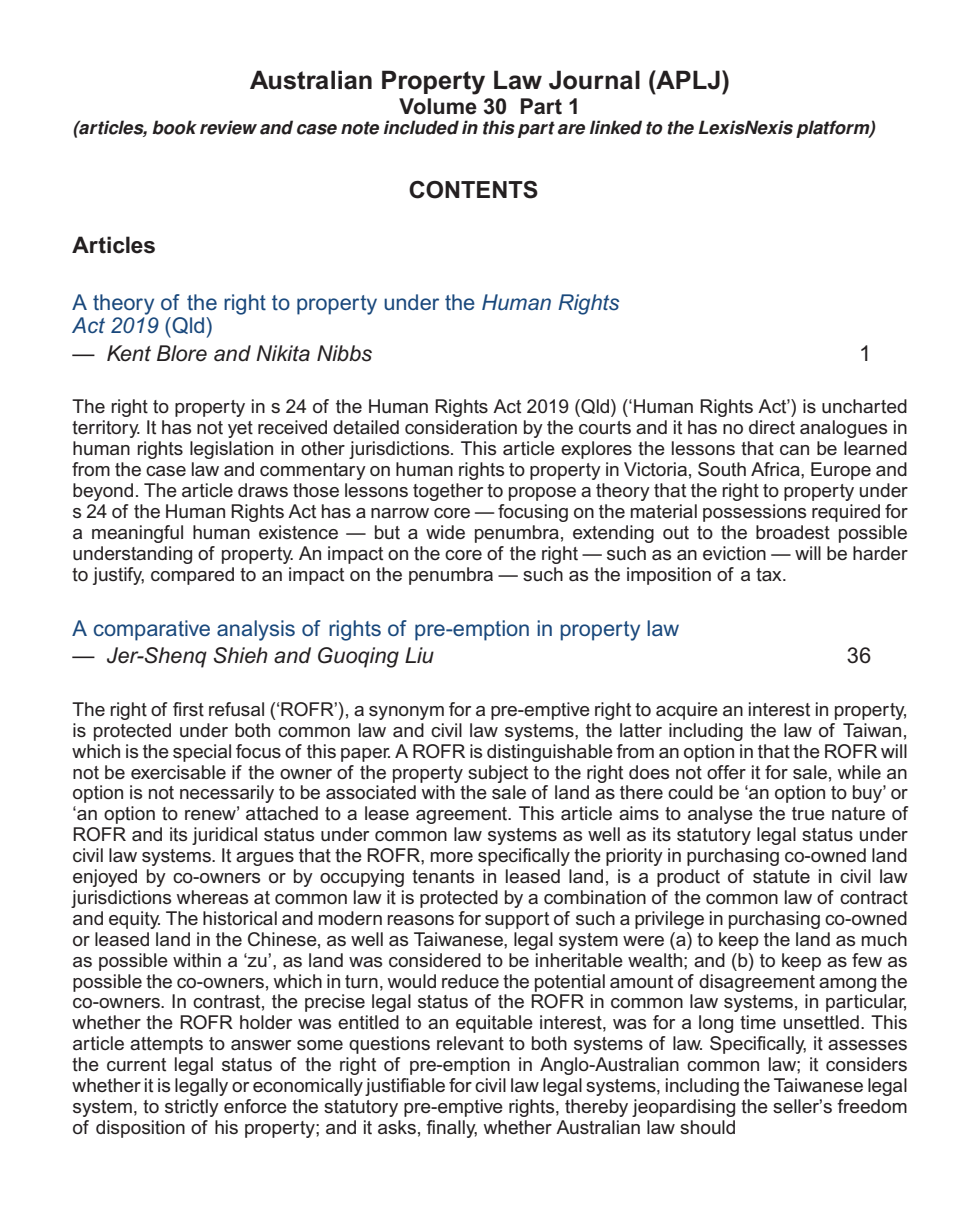 The image size is (980, 1221). Describe the element at coordinates (770, 575) in the screenshot. I see `tax` at that location.
